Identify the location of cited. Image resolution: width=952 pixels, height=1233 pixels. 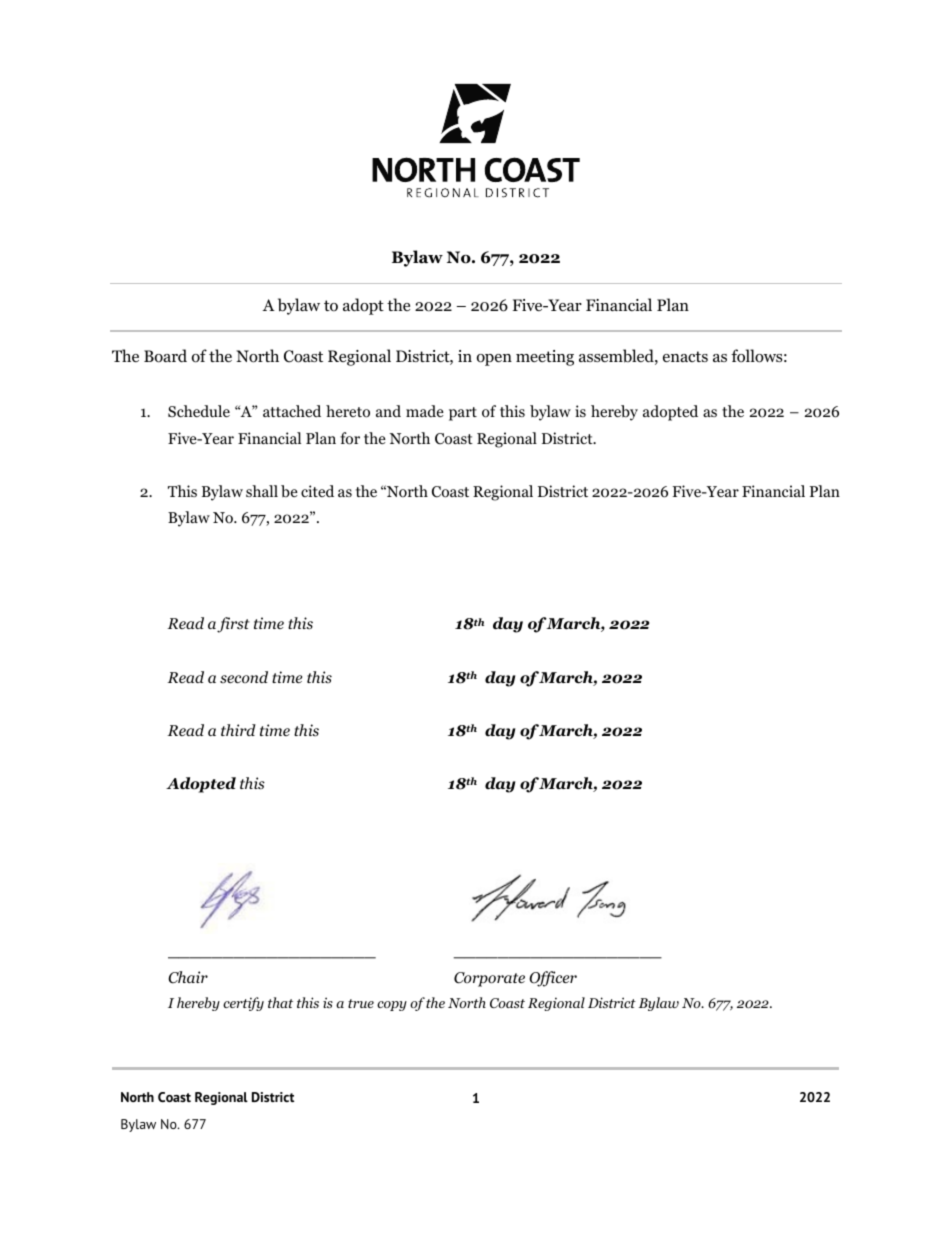
(317, 491).
